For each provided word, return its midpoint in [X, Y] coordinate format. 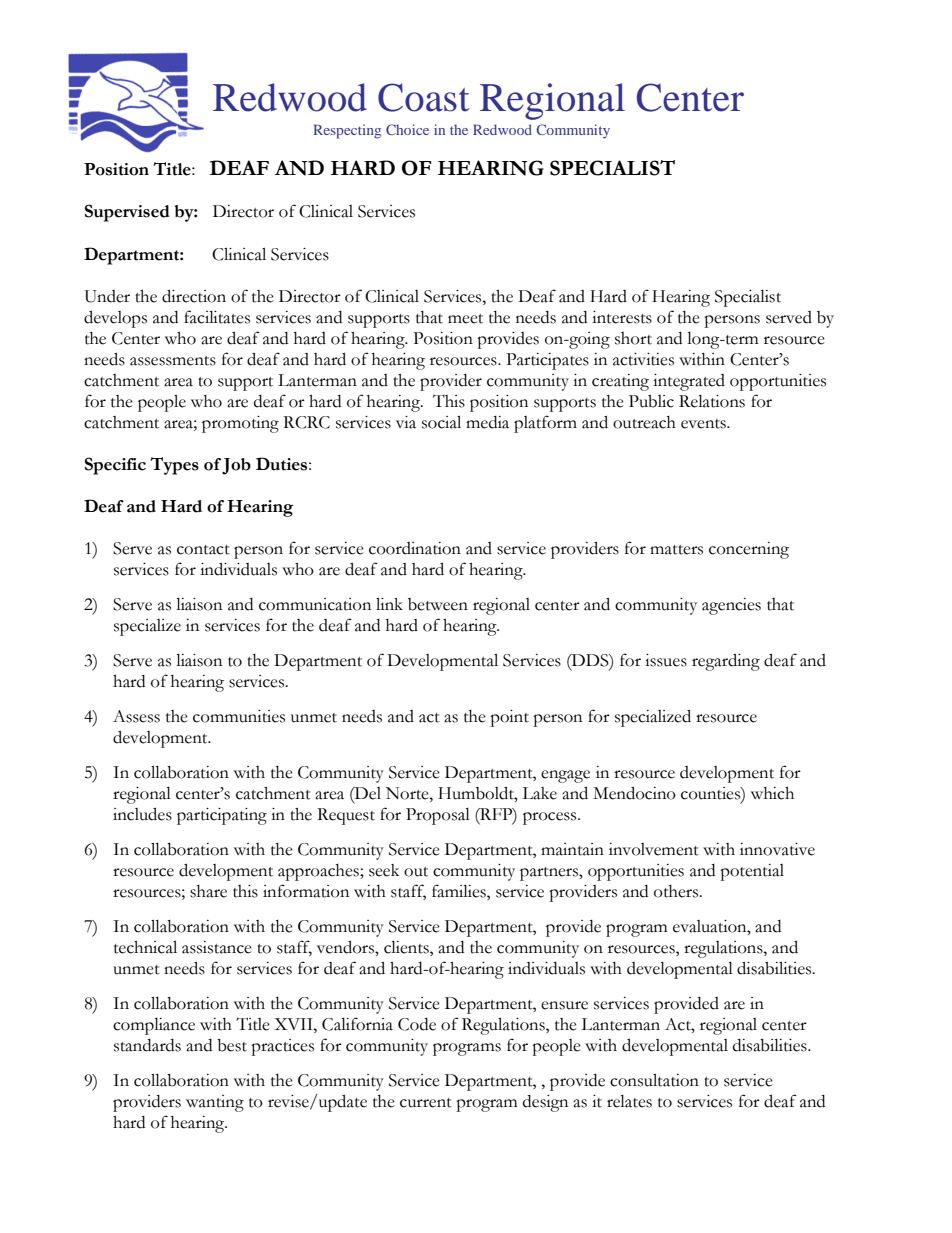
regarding [726, 662]
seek [384, 870]
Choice [407, 129]
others [677, 891]
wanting [215, 1103]
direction [194, 296]
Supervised [127, 213]
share [208, 891]
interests [622, 317]
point [509, 718]
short [633, 338]
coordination [415, 548]
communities [239, 716]
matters [676, 550]
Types [174, 466]
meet [465, 319]
